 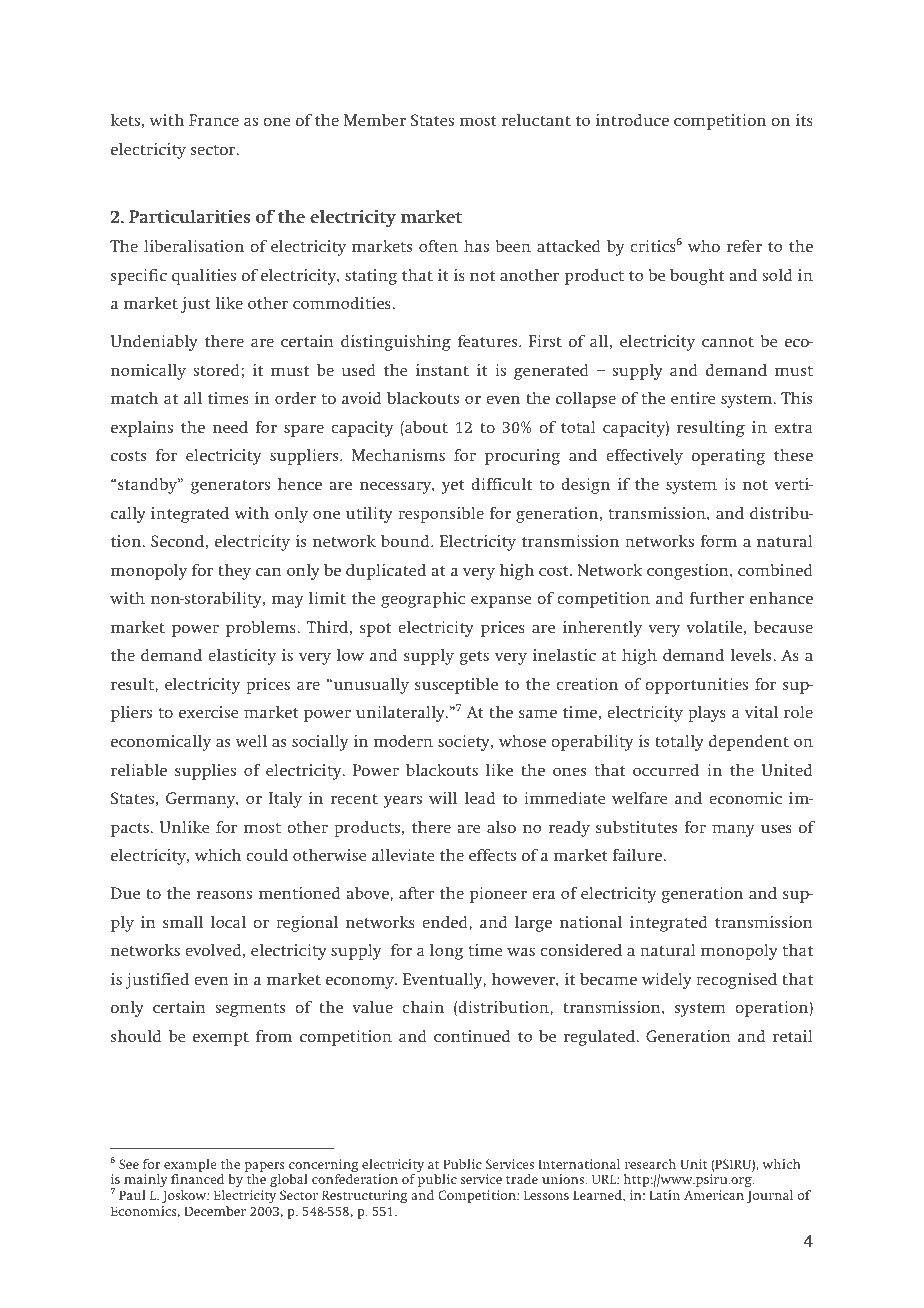 What do you see at coordinates (453, 487) in the document?
I see `yet` at bounding box center [453, 487].
